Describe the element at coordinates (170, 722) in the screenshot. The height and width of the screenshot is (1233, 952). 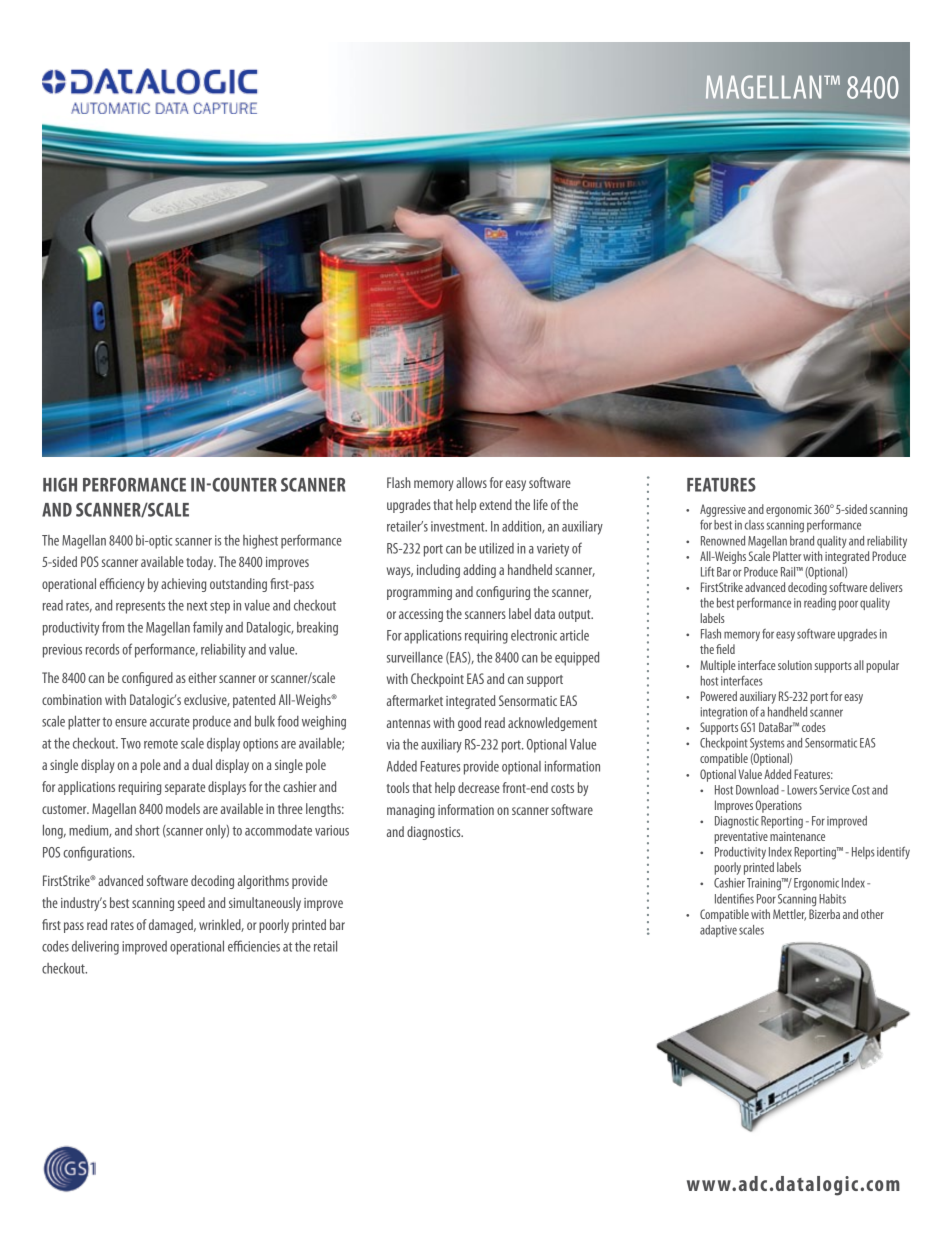
I see `accurate` at that location.
